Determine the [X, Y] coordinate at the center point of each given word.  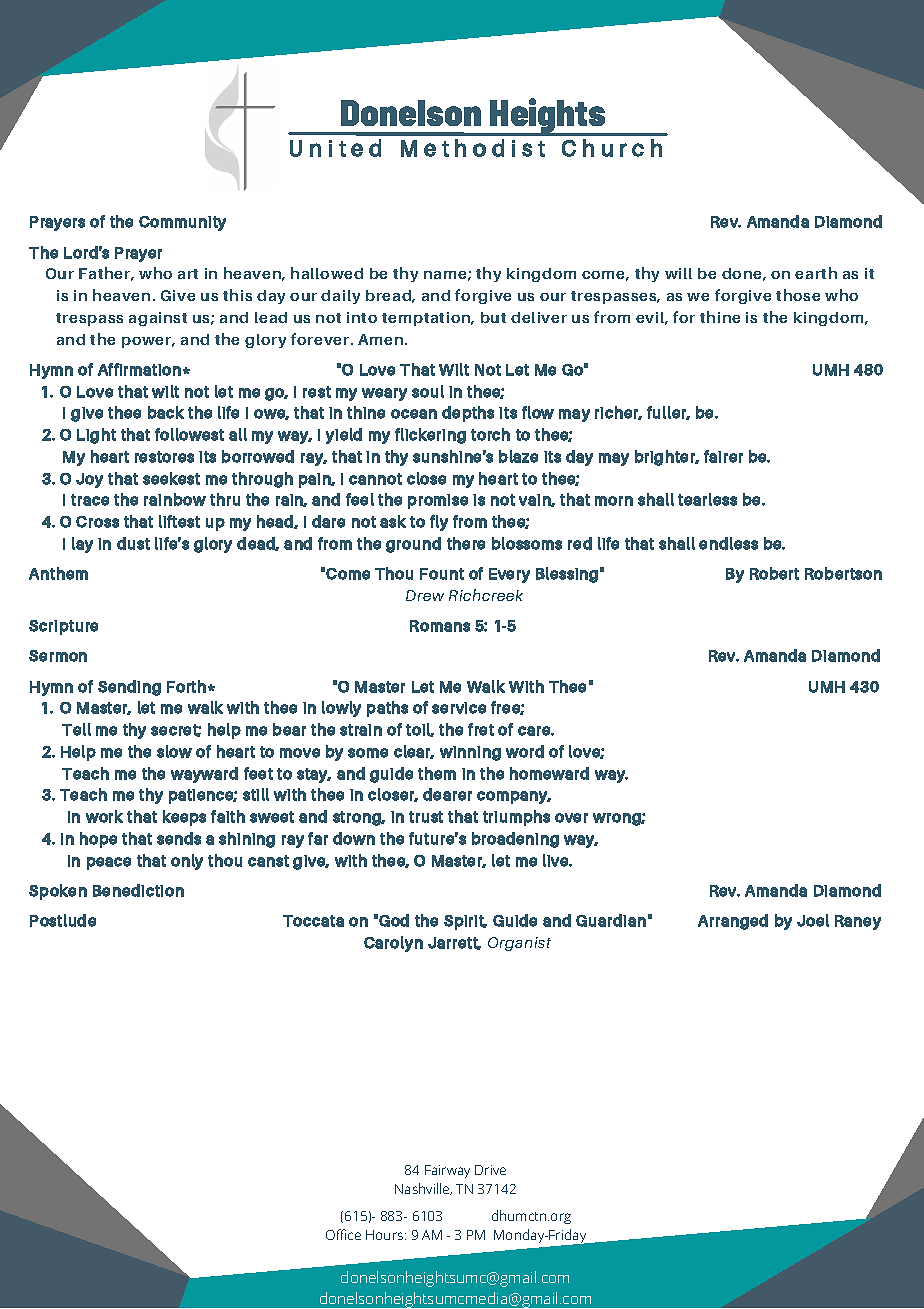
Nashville [423, 1189]
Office [343, 1234]
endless [728, 543]
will [678, 273]
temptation [427, 319]
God [394, 920]
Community [182, 223]
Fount [442, 574]
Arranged [733, 922]
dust [133, 543]
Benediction [138, 890]
